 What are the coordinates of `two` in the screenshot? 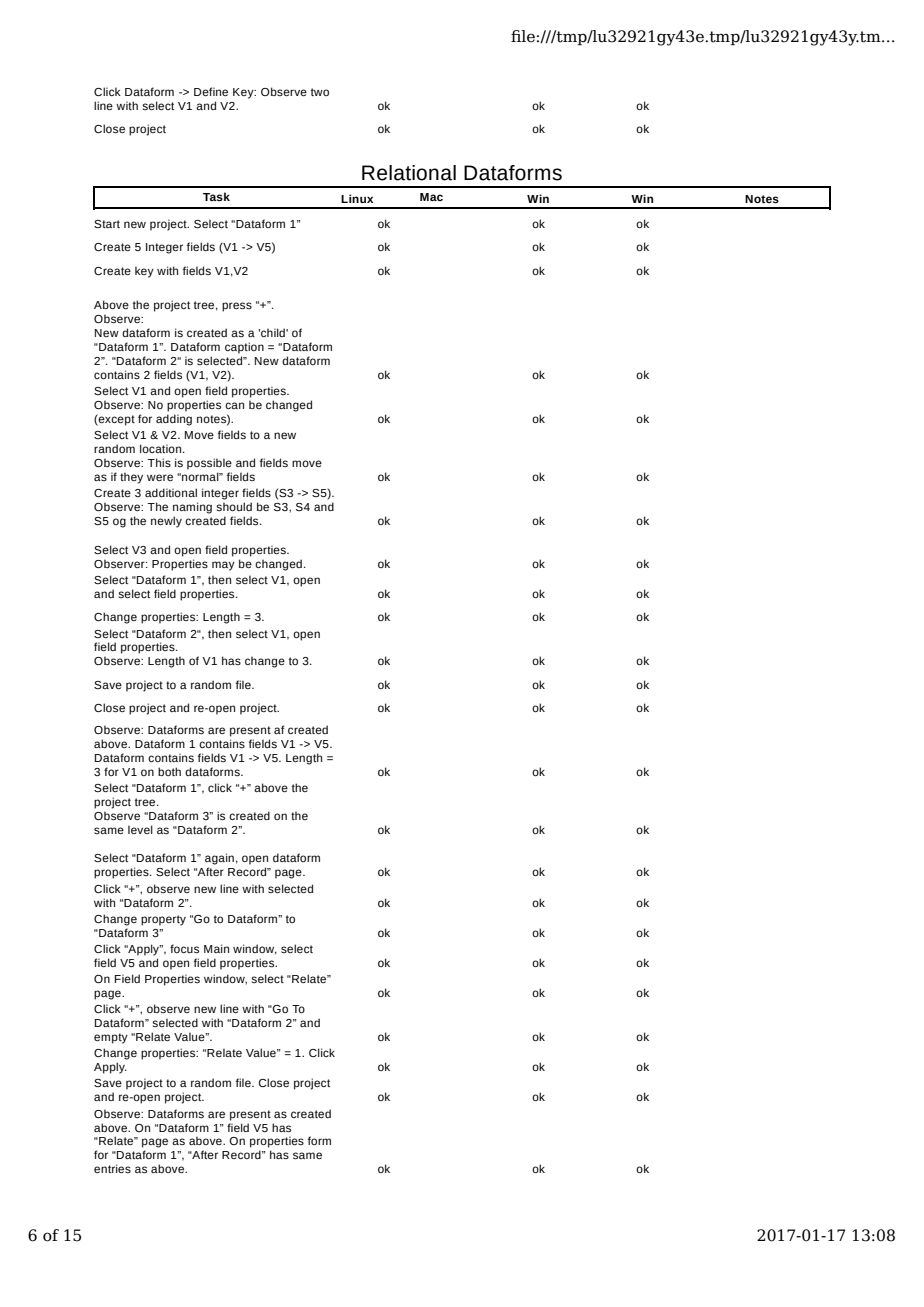 It's located at (320, 92).
